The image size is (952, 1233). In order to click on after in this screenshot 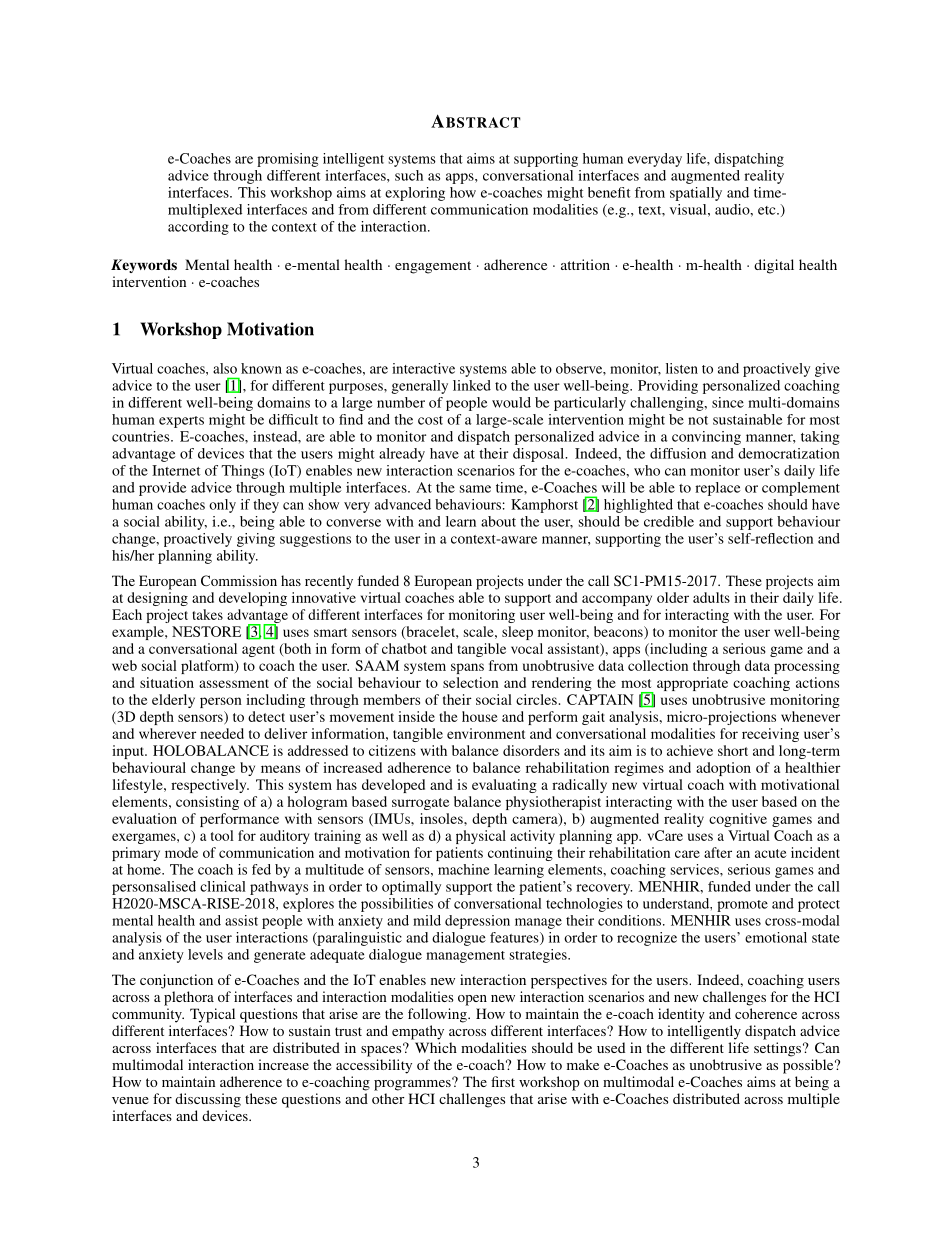, I will do `click(718, 852)`.
